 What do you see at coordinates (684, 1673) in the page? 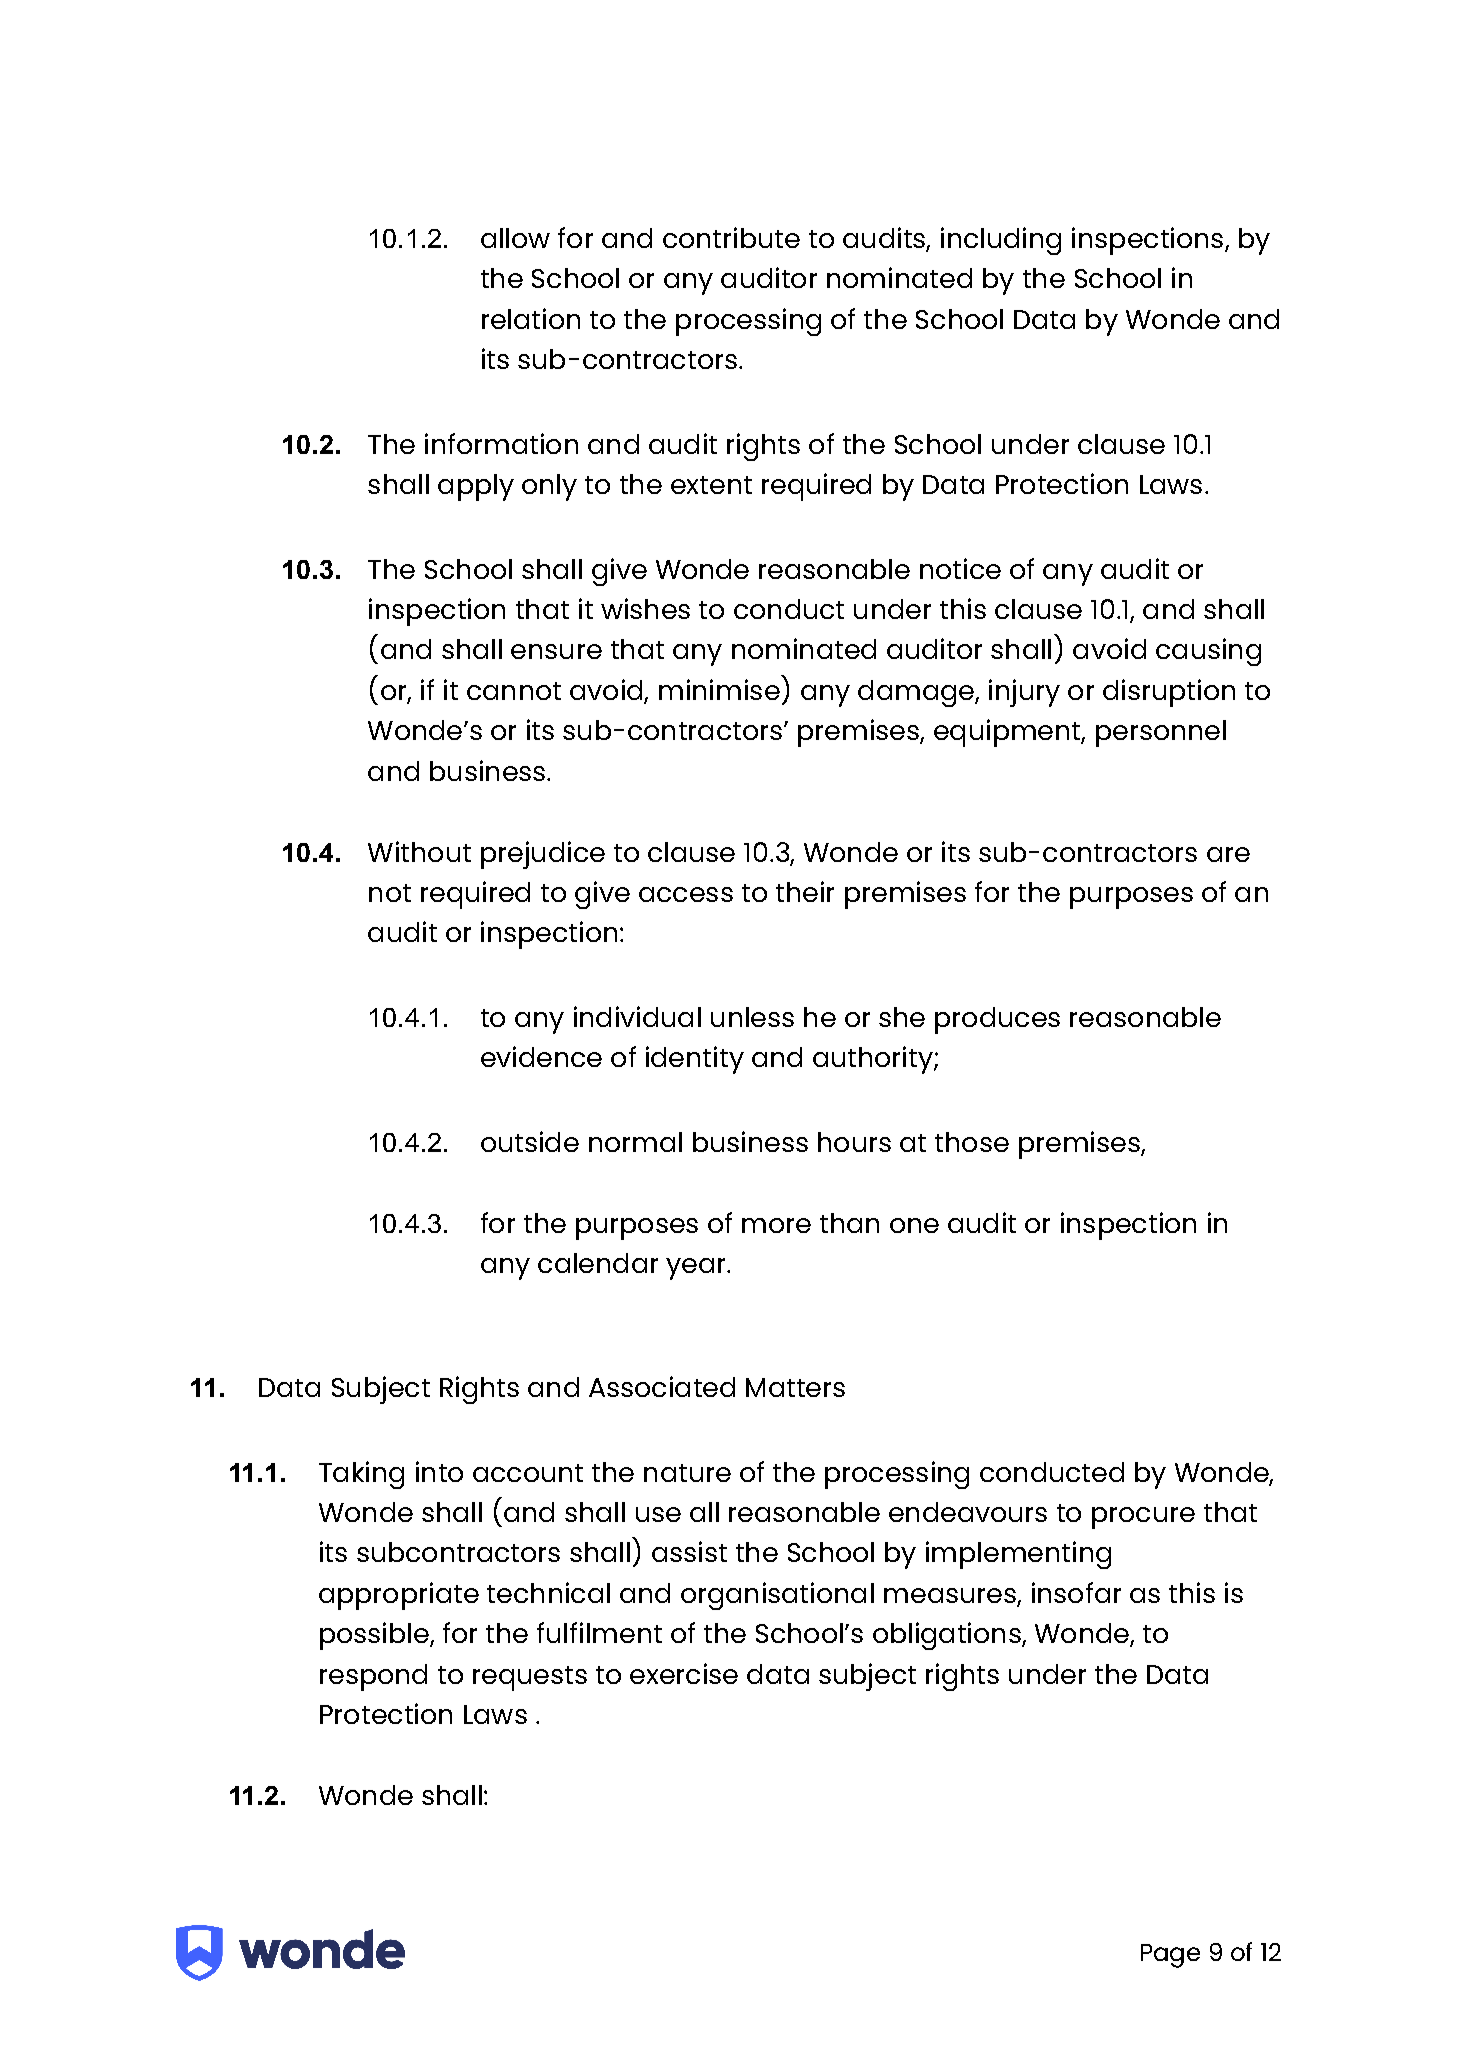
I see `exercise` at bounding box center [684, 1673].
